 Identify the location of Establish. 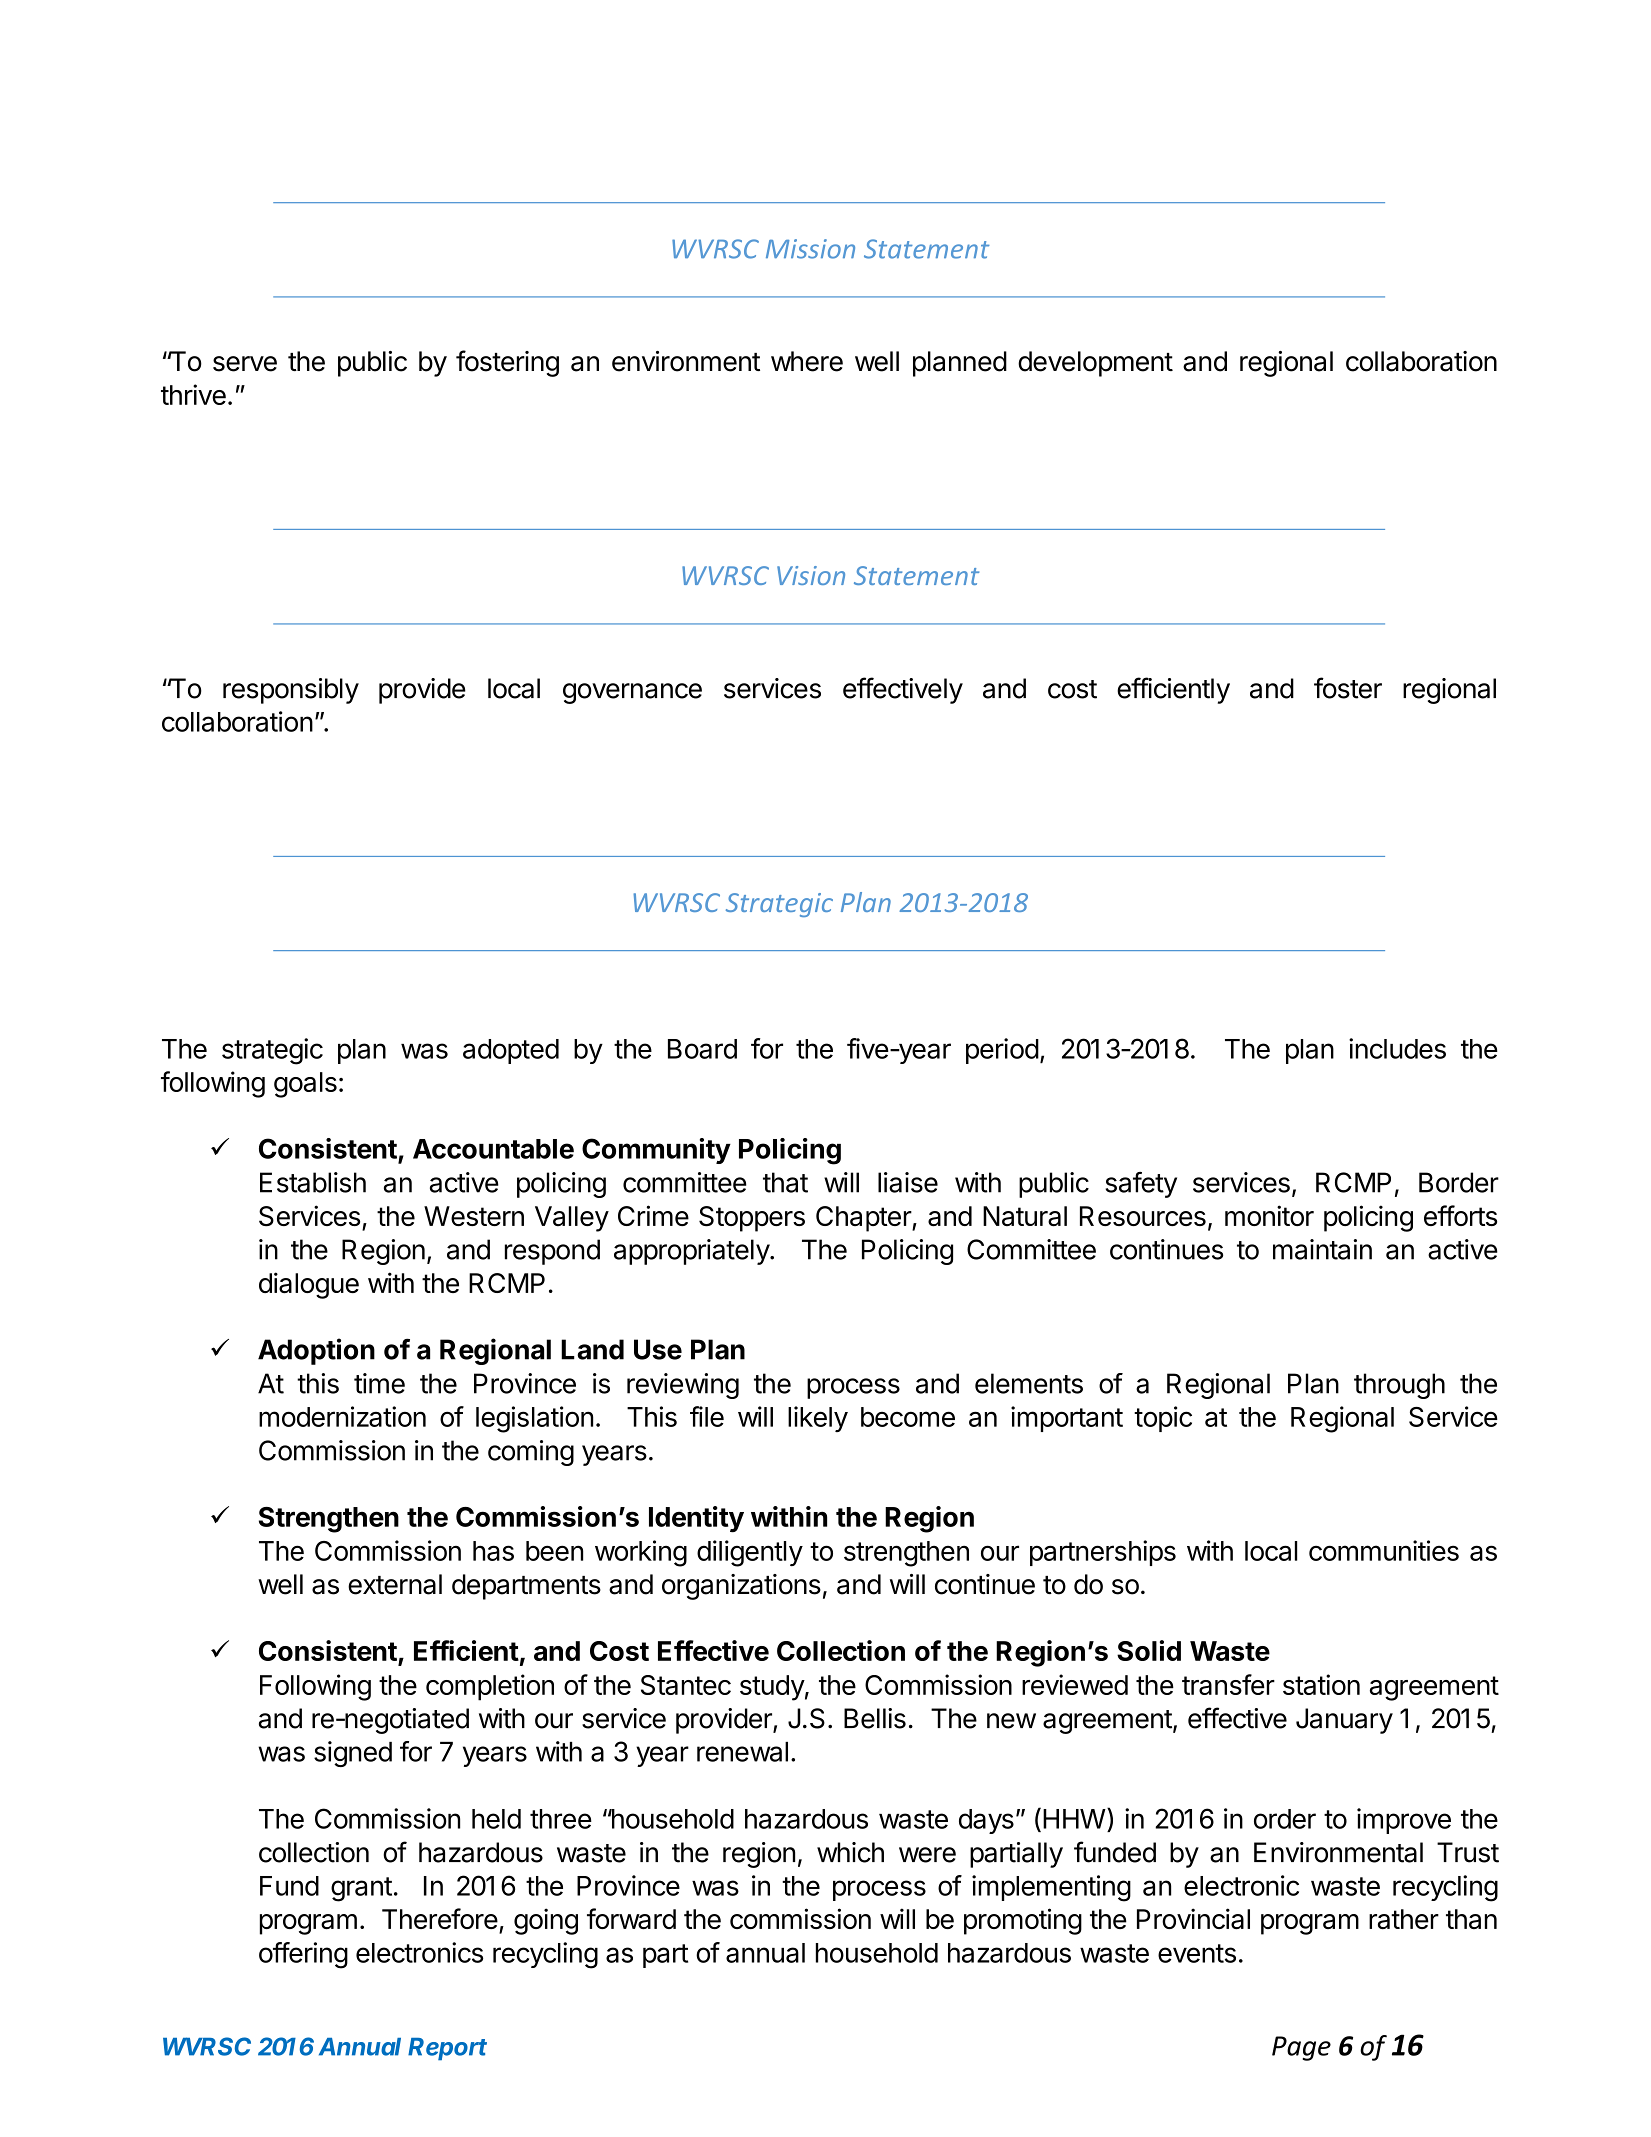
(313, 1182).
